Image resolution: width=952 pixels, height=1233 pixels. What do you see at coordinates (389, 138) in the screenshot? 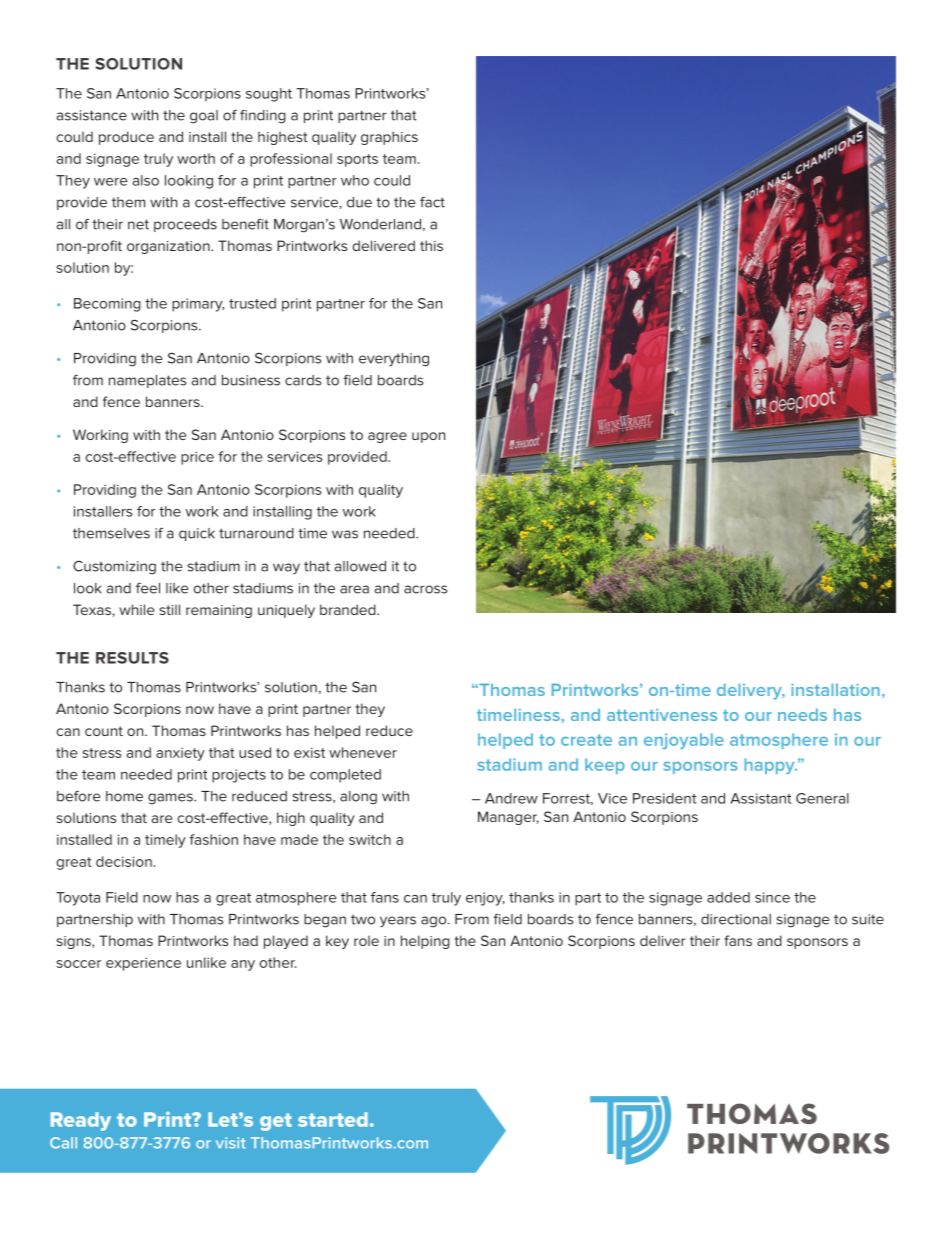
I see `graphics` at bounding box center [389, 138].
